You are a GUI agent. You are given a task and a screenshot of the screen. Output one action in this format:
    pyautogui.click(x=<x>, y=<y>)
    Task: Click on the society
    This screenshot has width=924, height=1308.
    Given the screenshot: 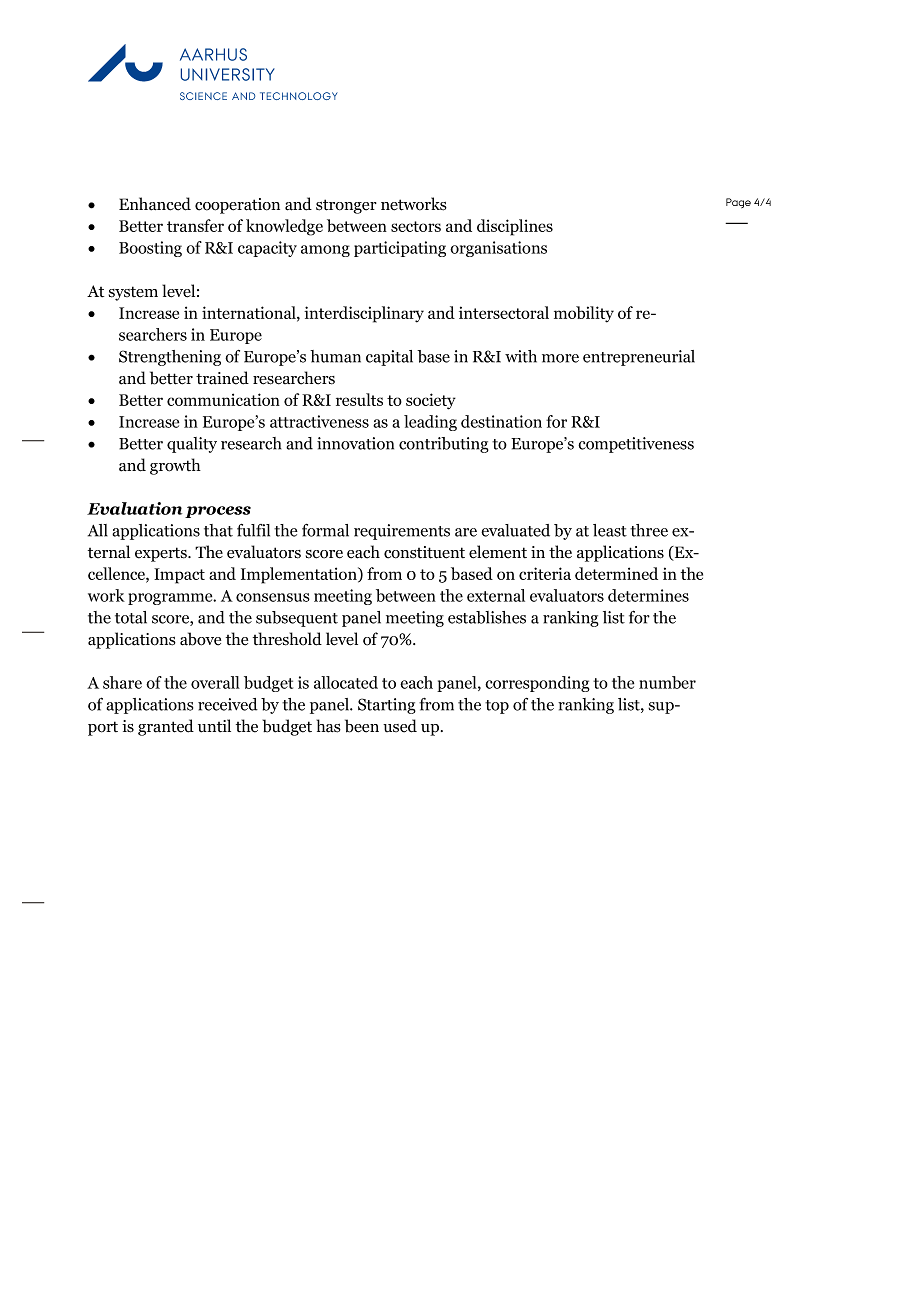 What is the action you would take?
    pyautogui.click(x=431, y=401)
